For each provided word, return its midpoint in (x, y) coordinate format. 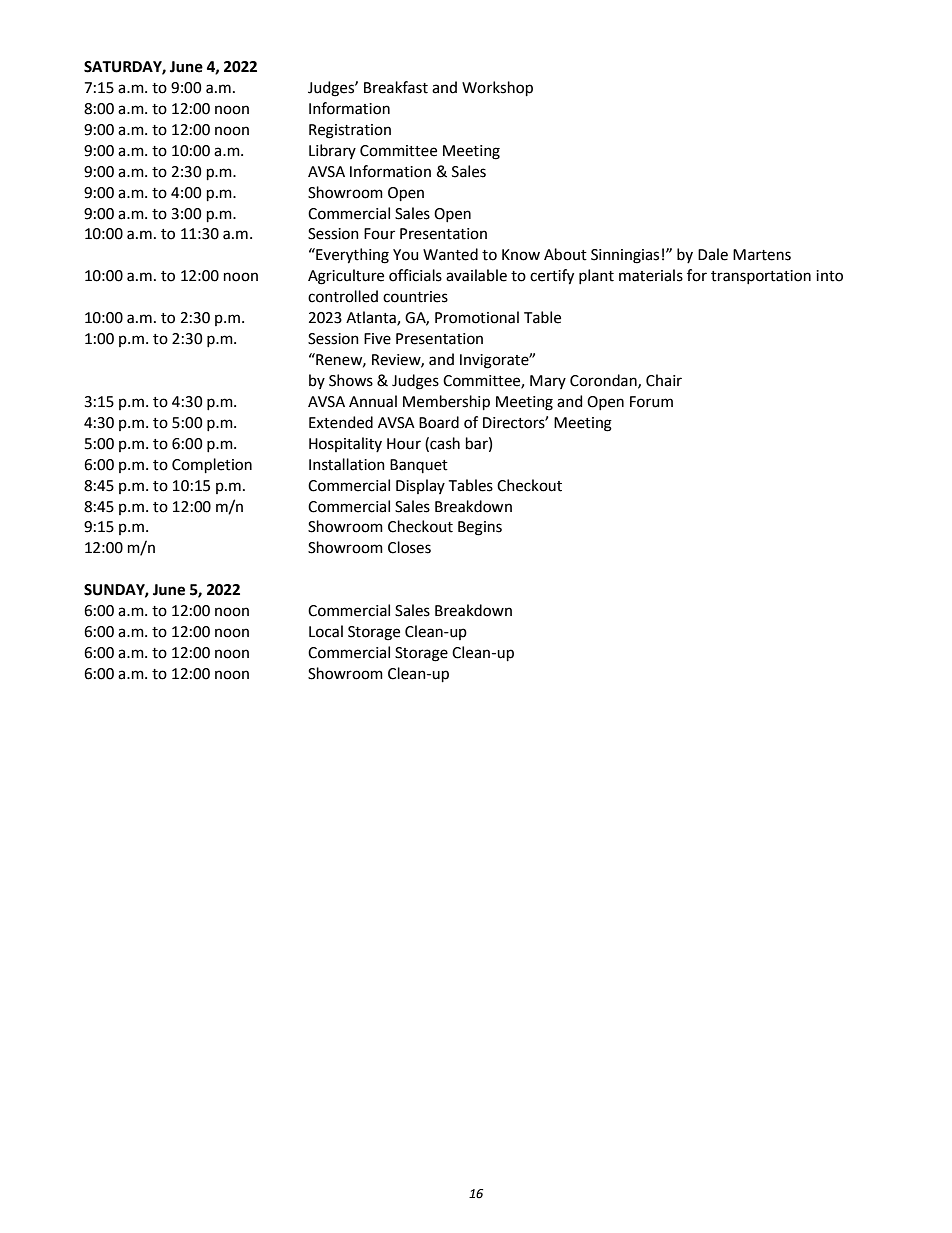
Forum (651, 402)
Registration (350, 131)
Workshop (497, 88)
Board (439, 422)
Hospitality (345, 444)
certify (552, 277)
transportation (761, 277)
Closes (409, 547)
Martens (762, 255)
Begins (480, 528)
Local (326, 631)
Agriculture (346, 277)
